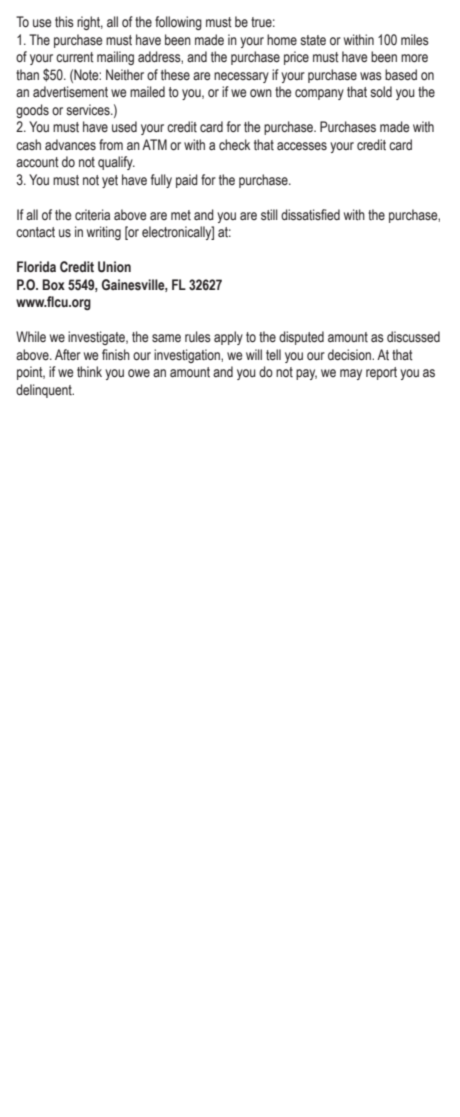  What do you see at coordinates (234, 144) in the image?
I see `check` at bounding box center [234, 144].
